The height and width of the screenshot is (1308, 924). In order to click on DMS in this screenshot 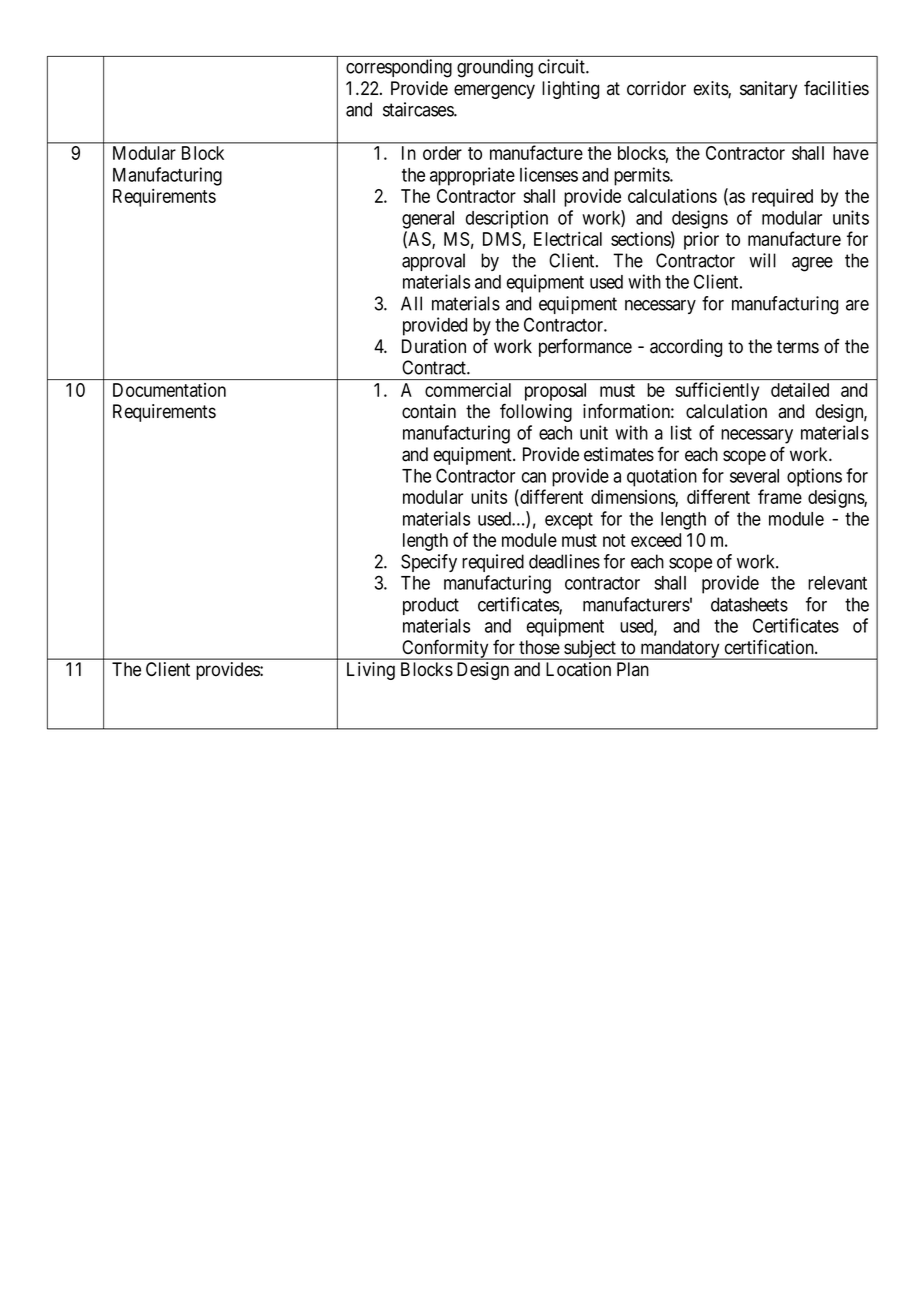, I will do `click(502, 239)`.
